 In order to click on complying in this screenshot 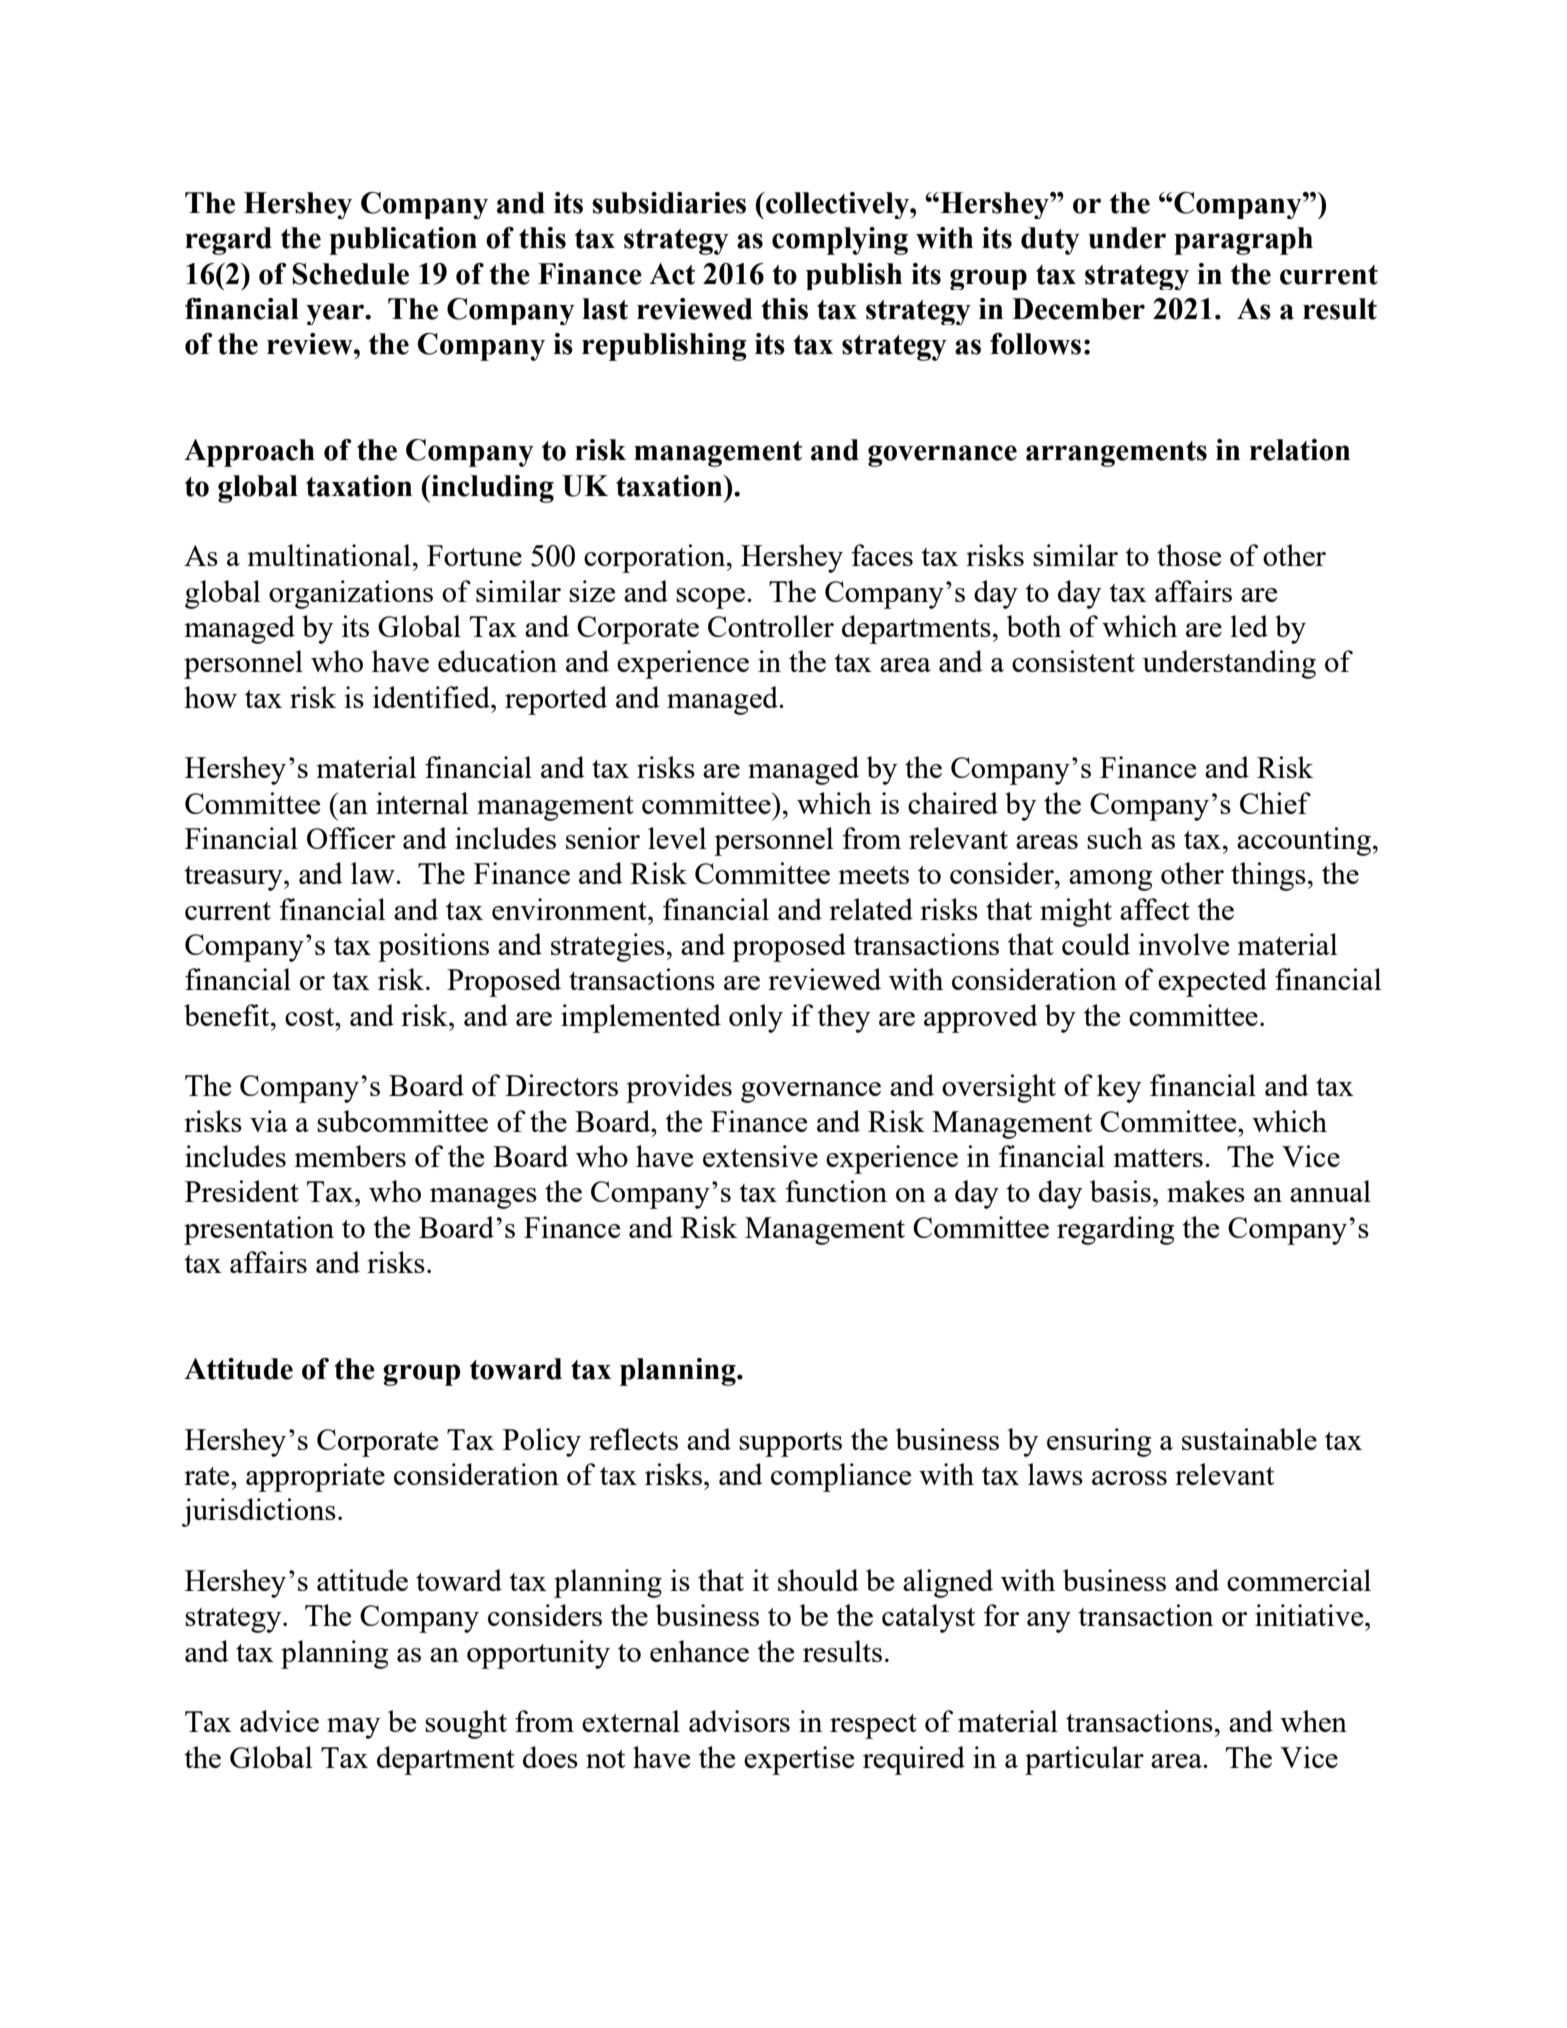, I will do `click(840, 241)`.
